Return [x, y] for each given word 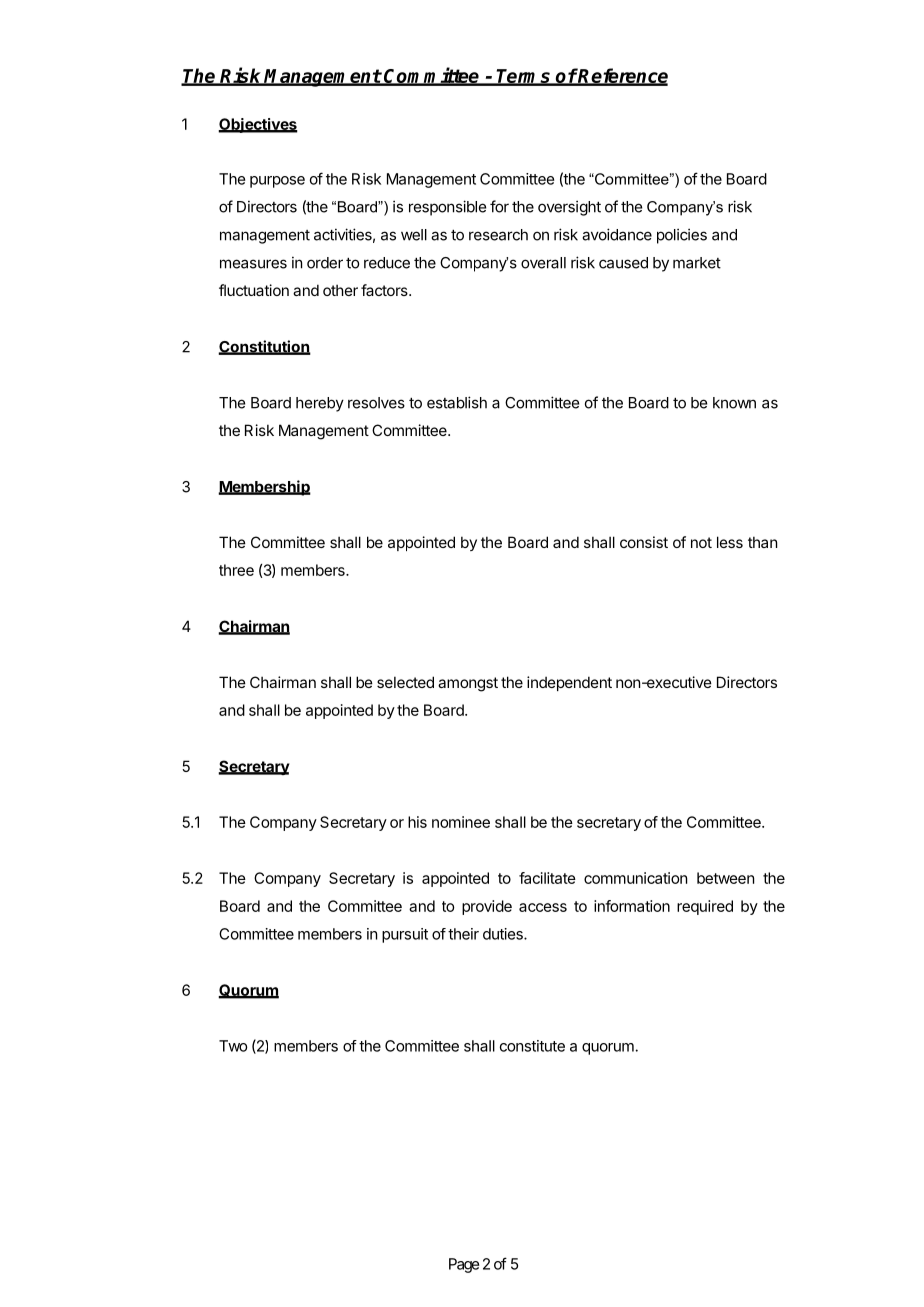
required [705, 907]
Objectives [258, 125]
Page [464, 1265]
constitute [532, 1046]
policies [682, 236]
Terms [524, 77]
